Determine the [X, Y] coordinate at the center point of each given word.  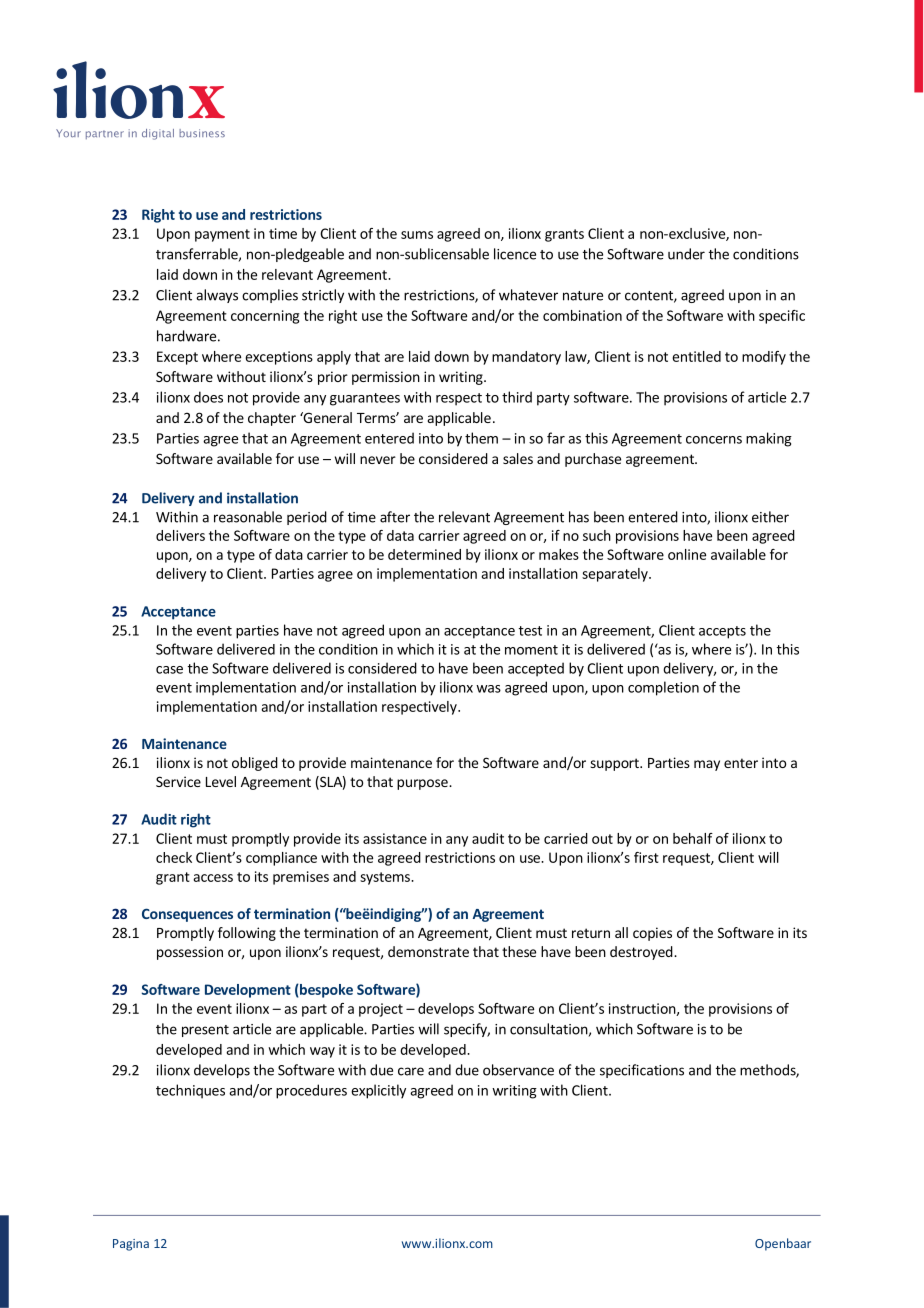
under [686, 254]
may [707, 765]
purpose [423, 784]
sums [417, 235]
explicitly [378, 1091]
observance [518, 1070]
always [217, 296]
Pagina [131, 1245]
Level [221, 781]
